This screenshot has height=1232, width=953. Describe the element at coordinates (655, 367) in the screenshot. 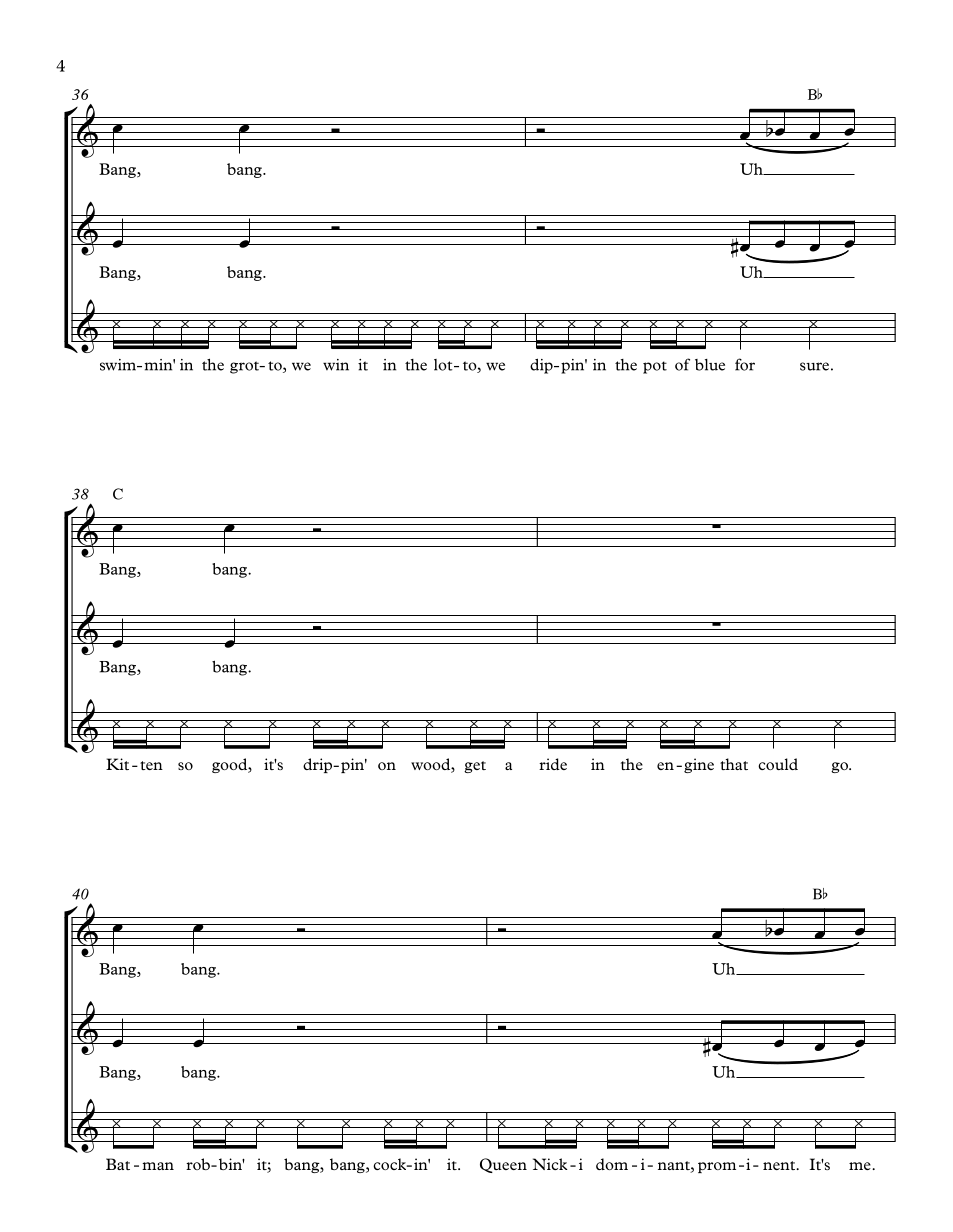

I see `pot` at that location.
